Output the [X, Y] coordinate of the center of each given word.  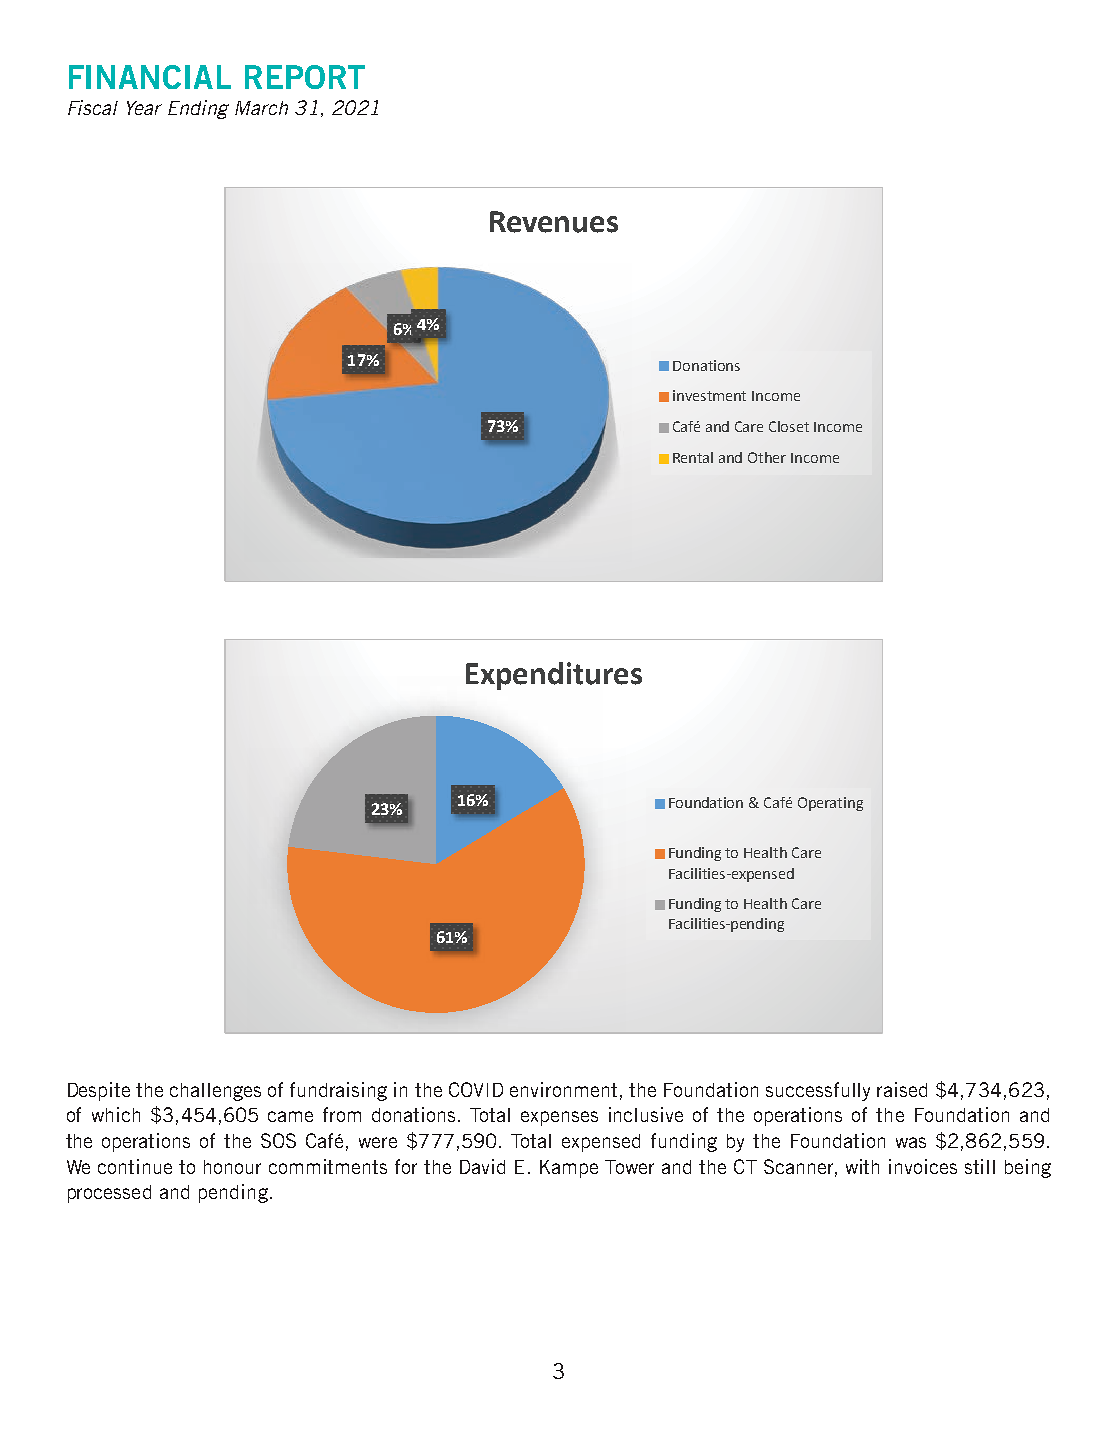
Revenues [554, 222]
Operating [830, 804]
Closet [789, 426]
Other [767, 457]
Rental [693, 457]
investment [709, 395]
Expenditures [554, 676]
